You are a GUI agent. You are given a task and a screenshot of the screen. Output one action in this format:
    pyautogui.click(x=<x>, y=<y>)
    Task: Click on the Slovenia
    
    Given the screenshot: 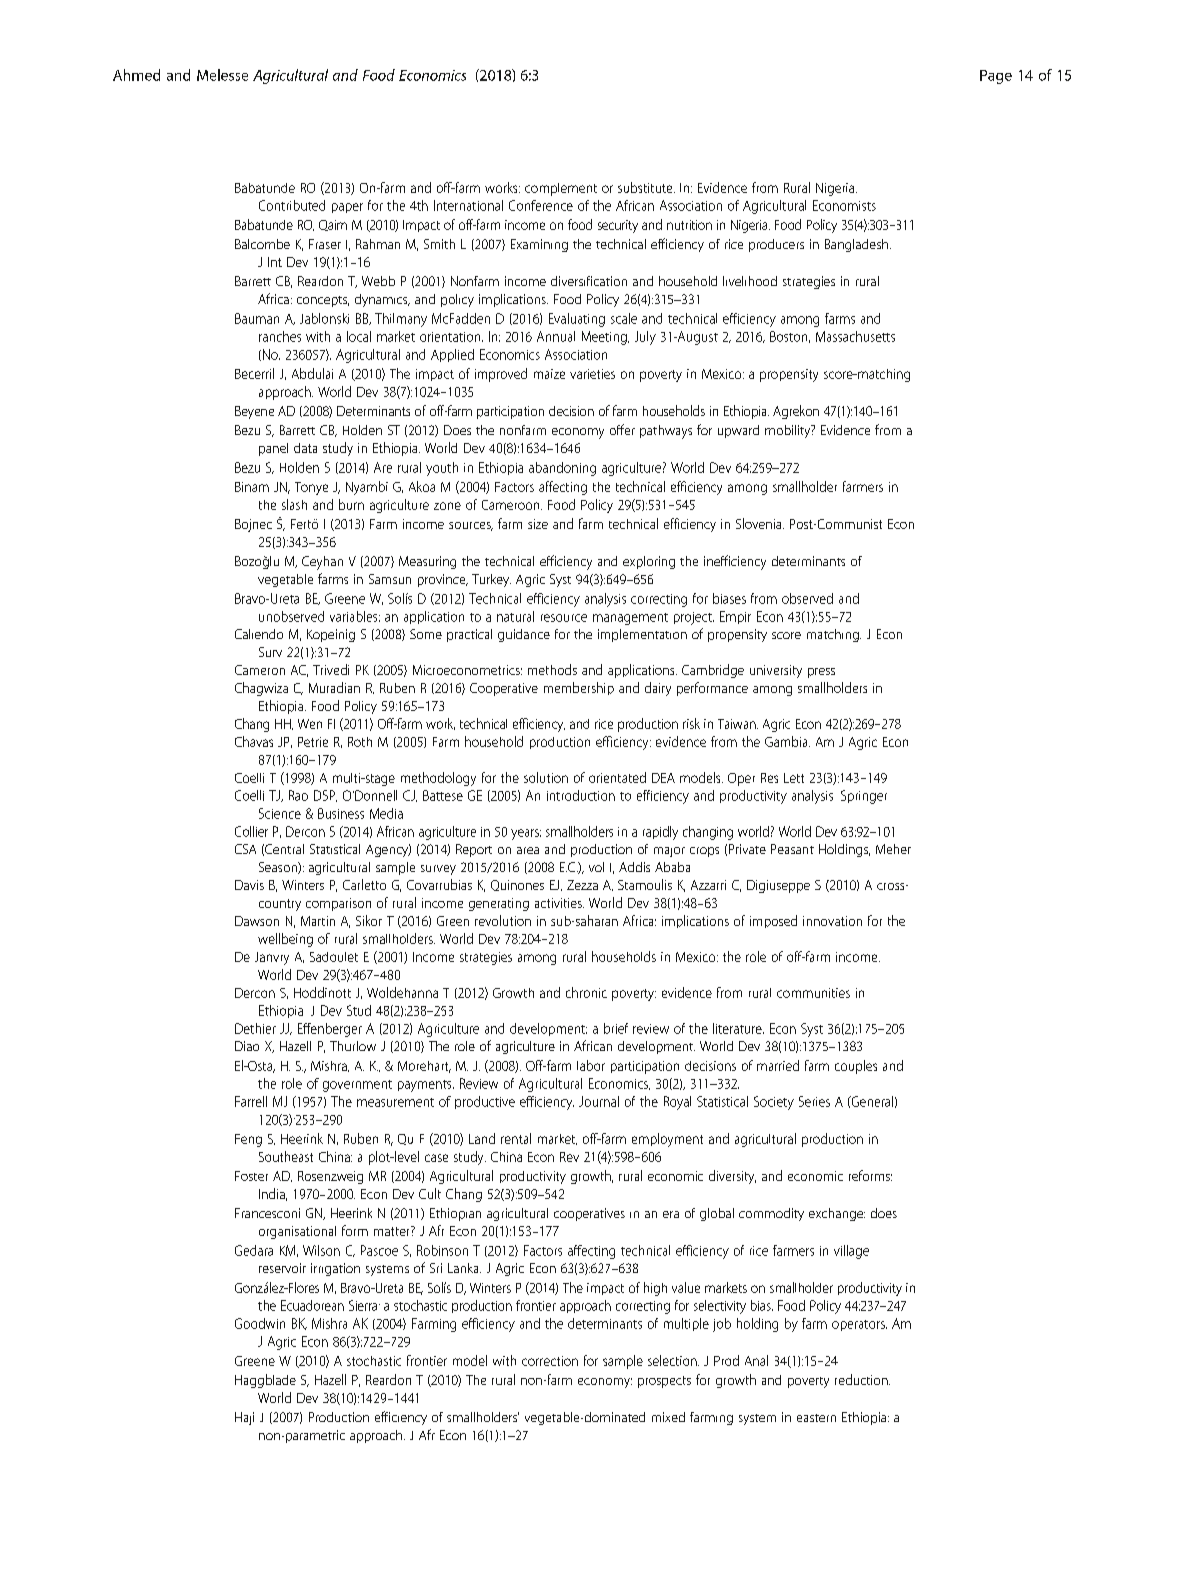 What is the action you would take?
    pyautogui.click(x=760, y=523)
